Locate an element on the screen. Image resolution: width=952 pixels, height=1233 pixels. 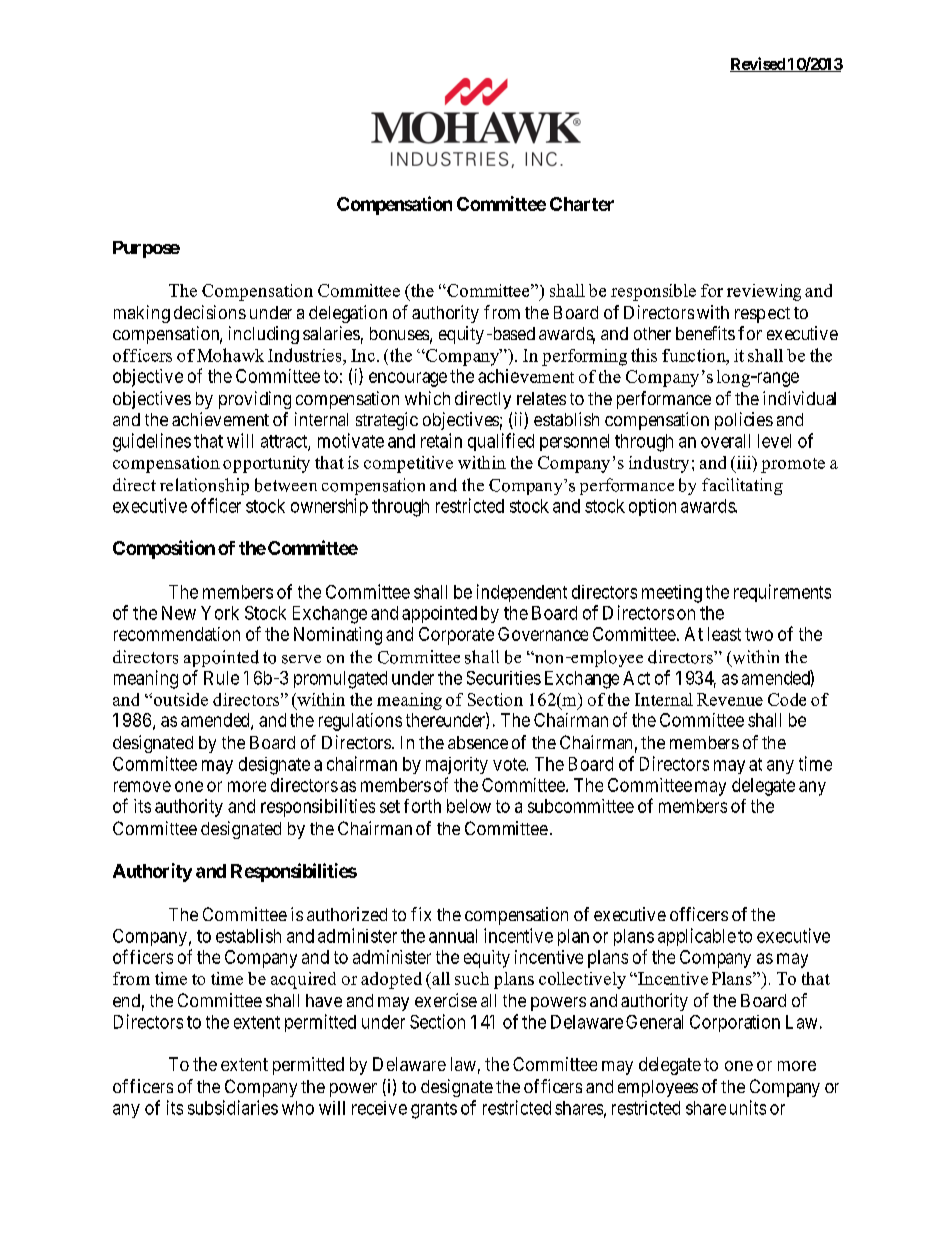
York is located at coordinates (220, 613).
